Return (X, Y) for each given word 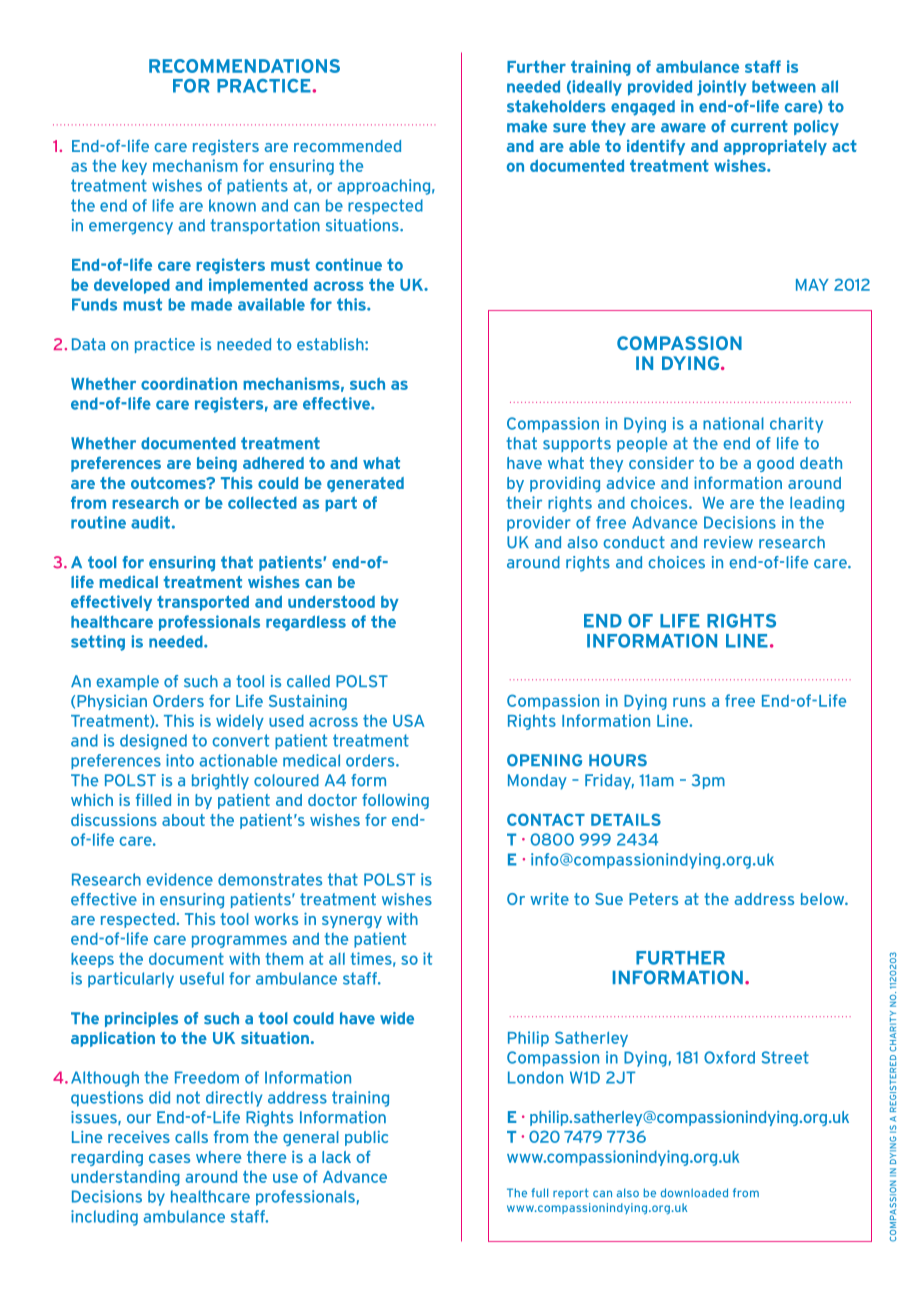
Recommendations (244, 66)
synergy (352, 922)
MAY (812, 285)
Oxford (729, 1057)
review (728, 542)
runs (689, 702)
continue (349, 264)
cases (169, 1158)
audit (150, 522)
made (211, 304)
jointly (721, 88)
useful (202, 978)
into (180, 760)
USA (409, 720)
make (527, 126)
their (524, 502)
